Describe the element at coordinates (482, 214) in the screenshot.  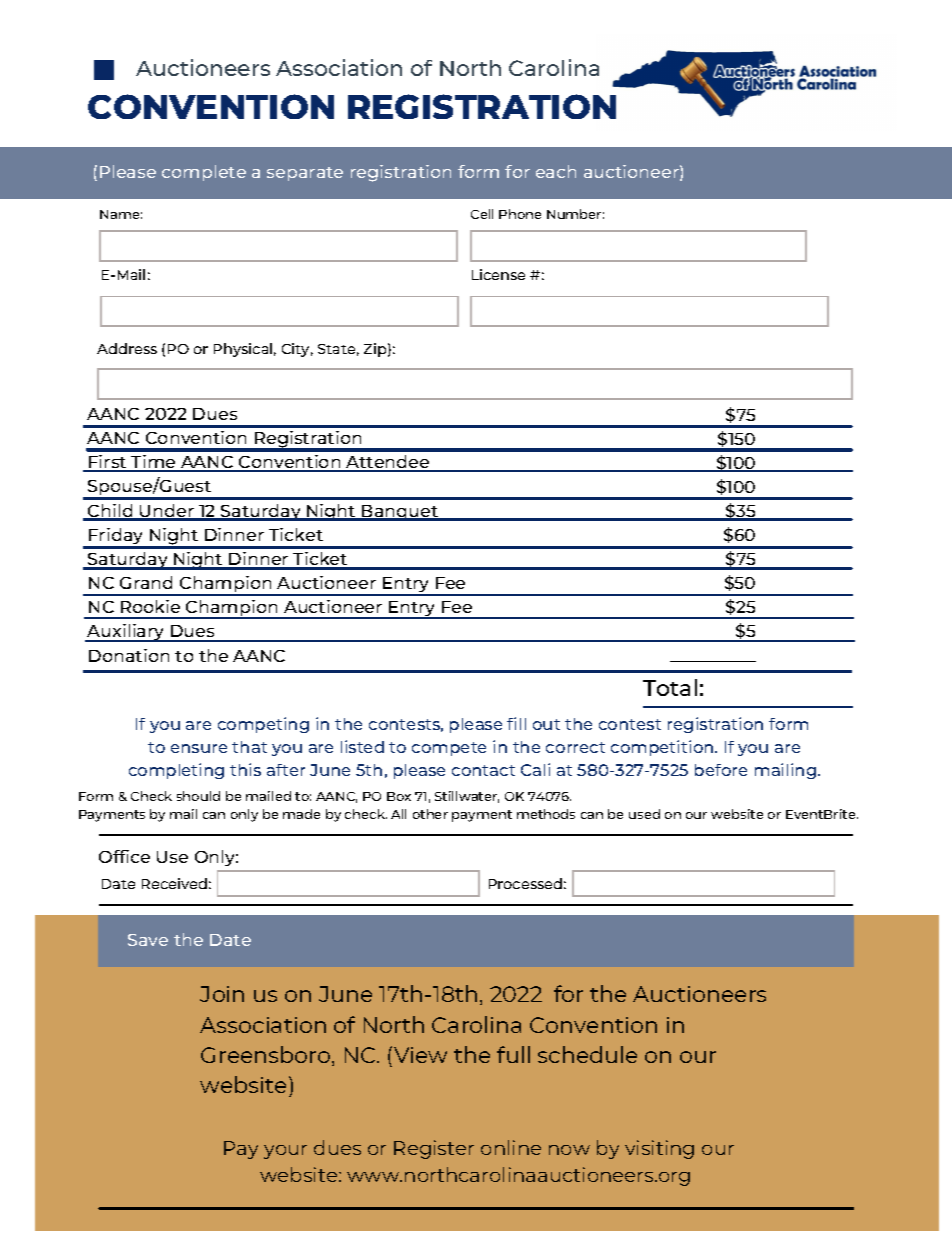
I see `Cell` at that location.
